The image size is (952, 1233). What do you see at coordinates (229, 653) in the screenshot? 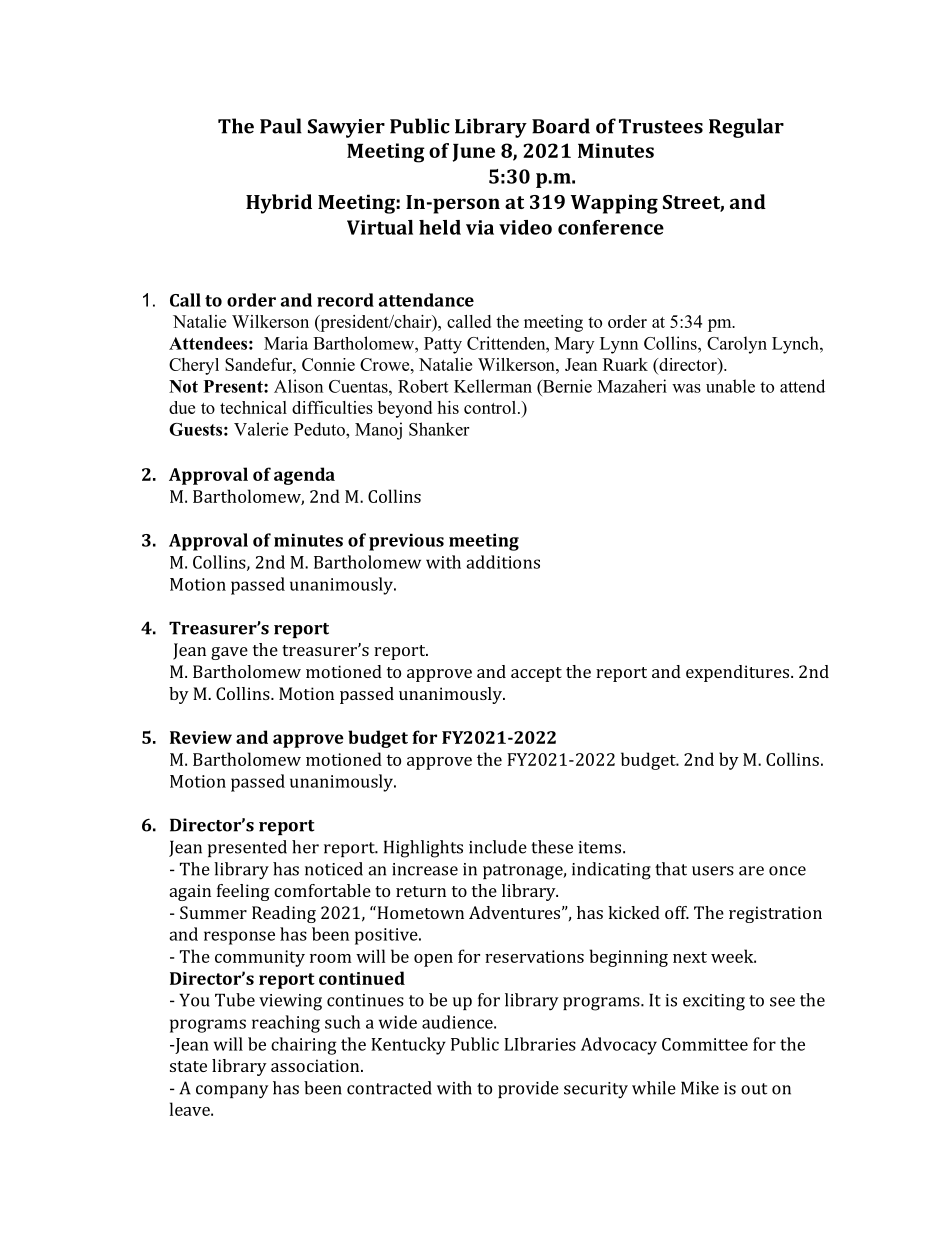
I see `gave` at bounding box center [229, 653].
